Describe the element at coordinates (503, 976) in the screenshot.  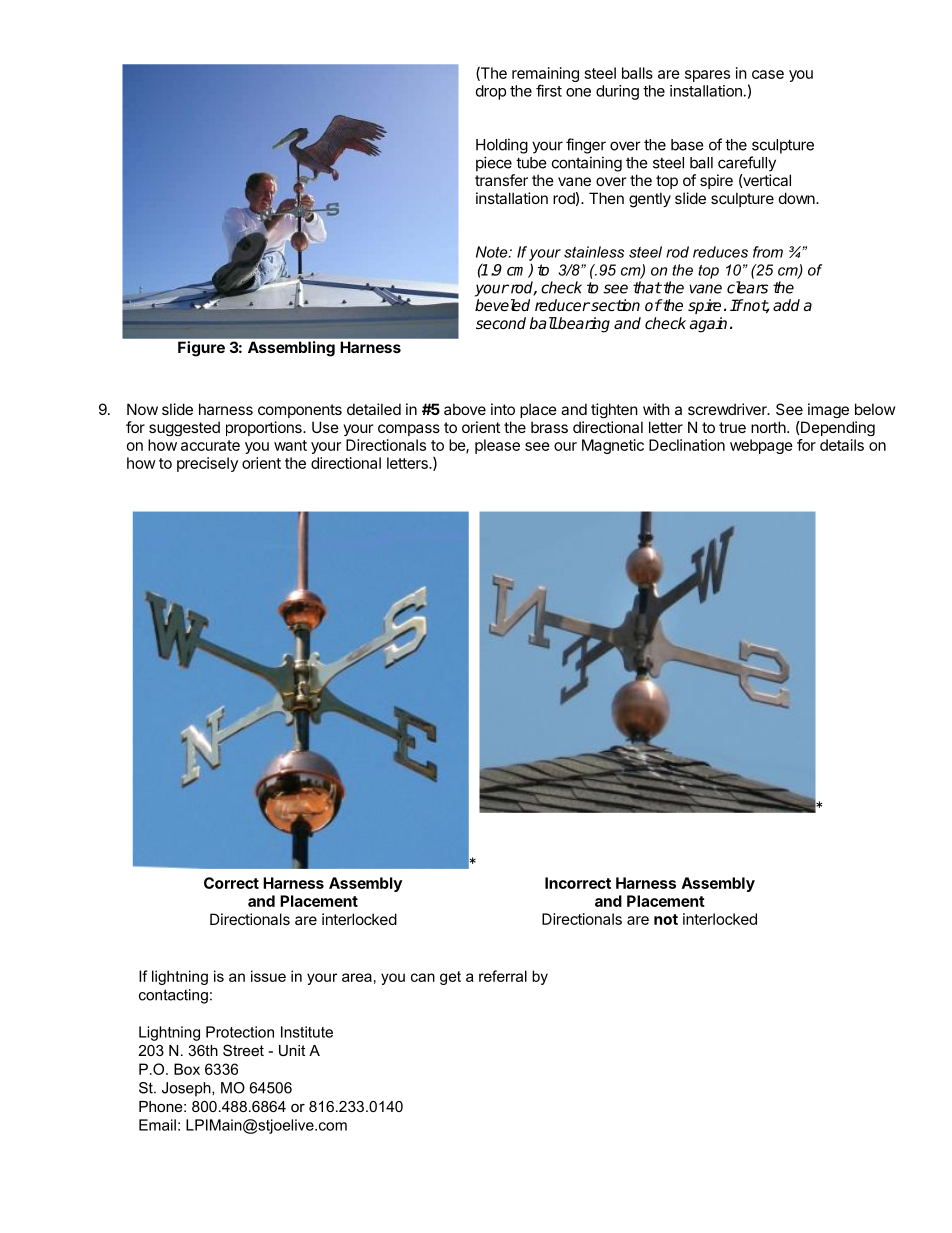
I see `referral` at that location.
